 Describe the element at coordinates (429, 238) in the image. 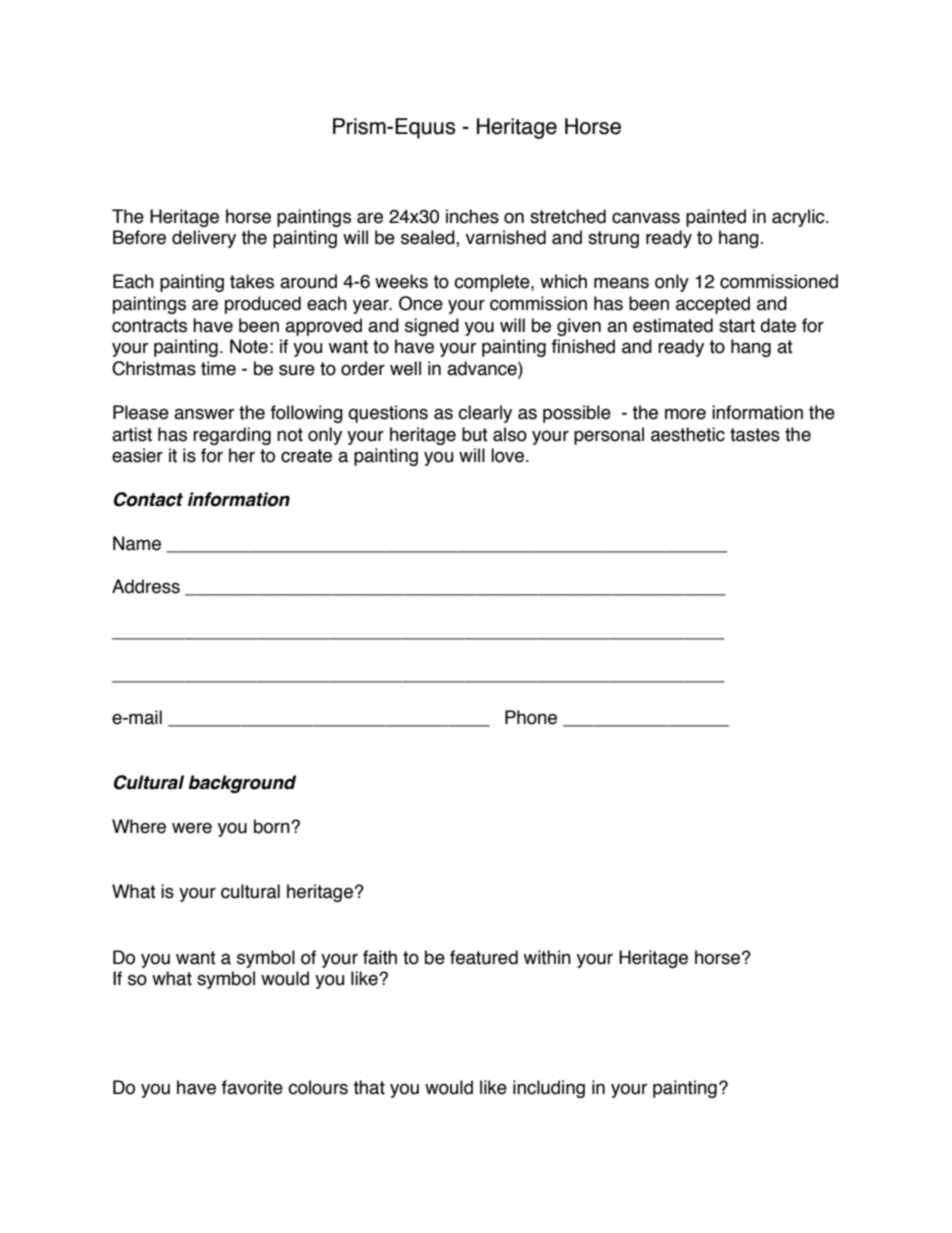

I see `sealed` at that location.
